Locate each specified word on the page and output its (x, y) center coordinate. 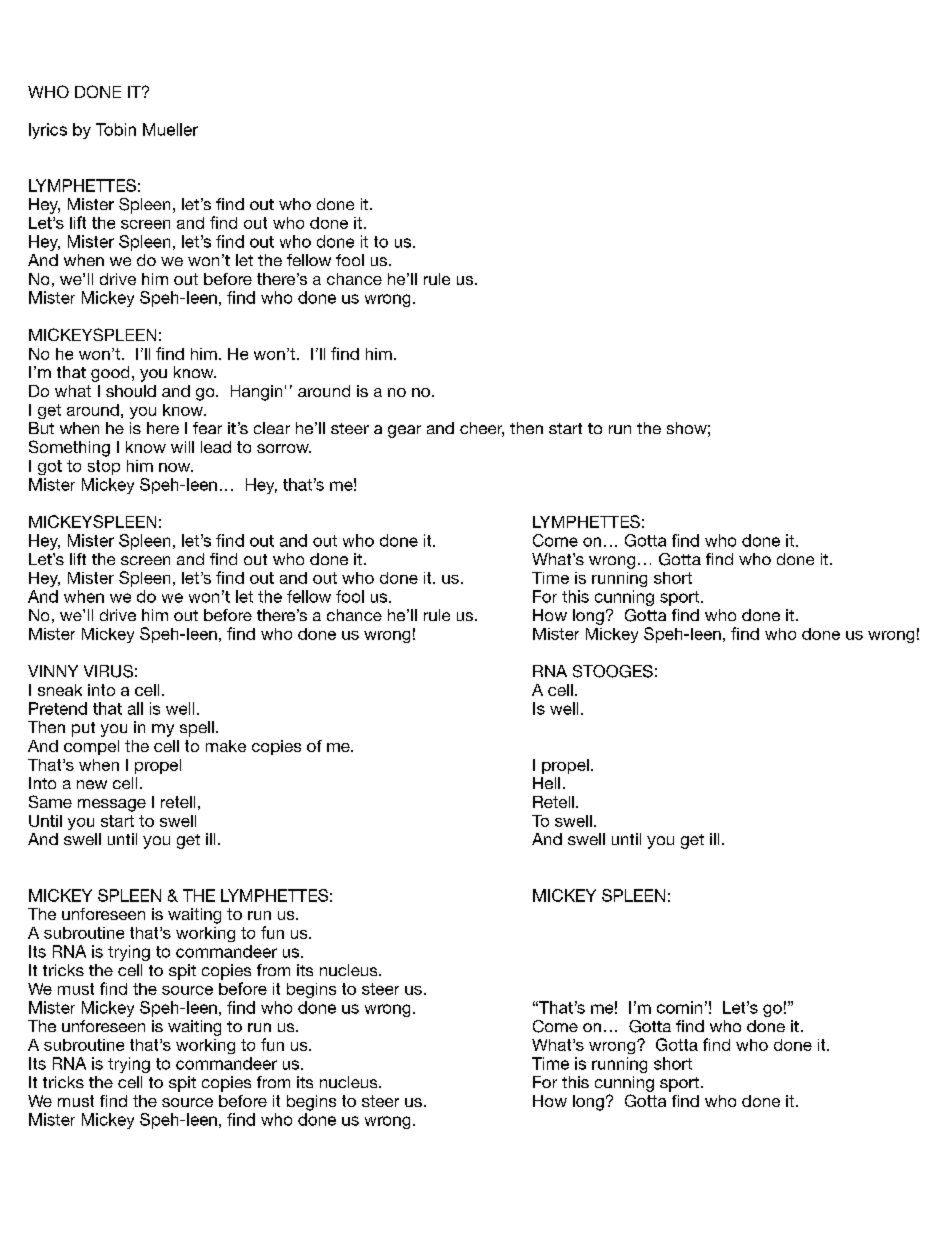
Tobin (116, 129)
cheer (482, 429)
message (112, 805)
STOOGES (613, 671)
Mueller (170, 129)
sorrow (284, 448)
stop (104, 467)
